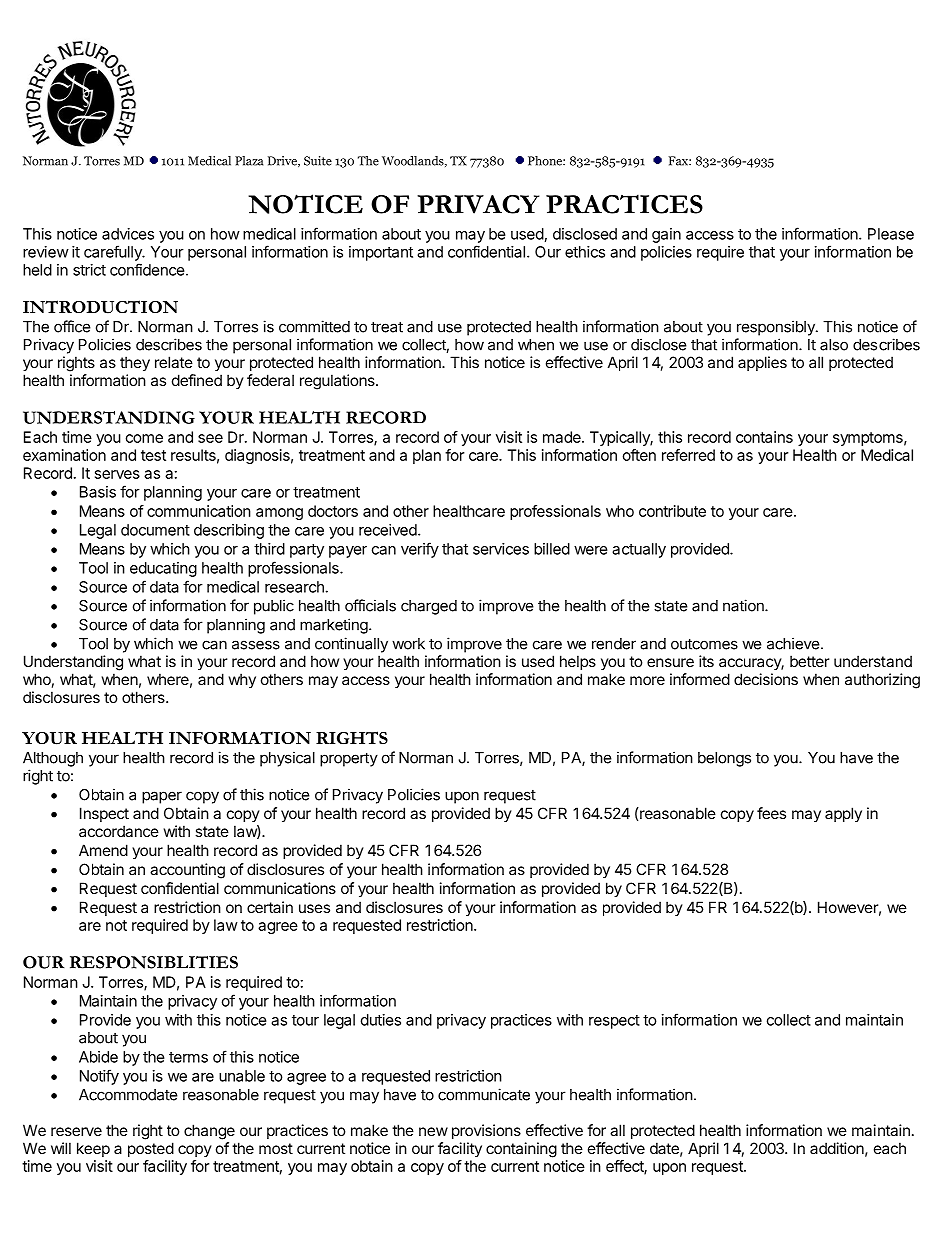  I want to click on work, so click(408, 644).
